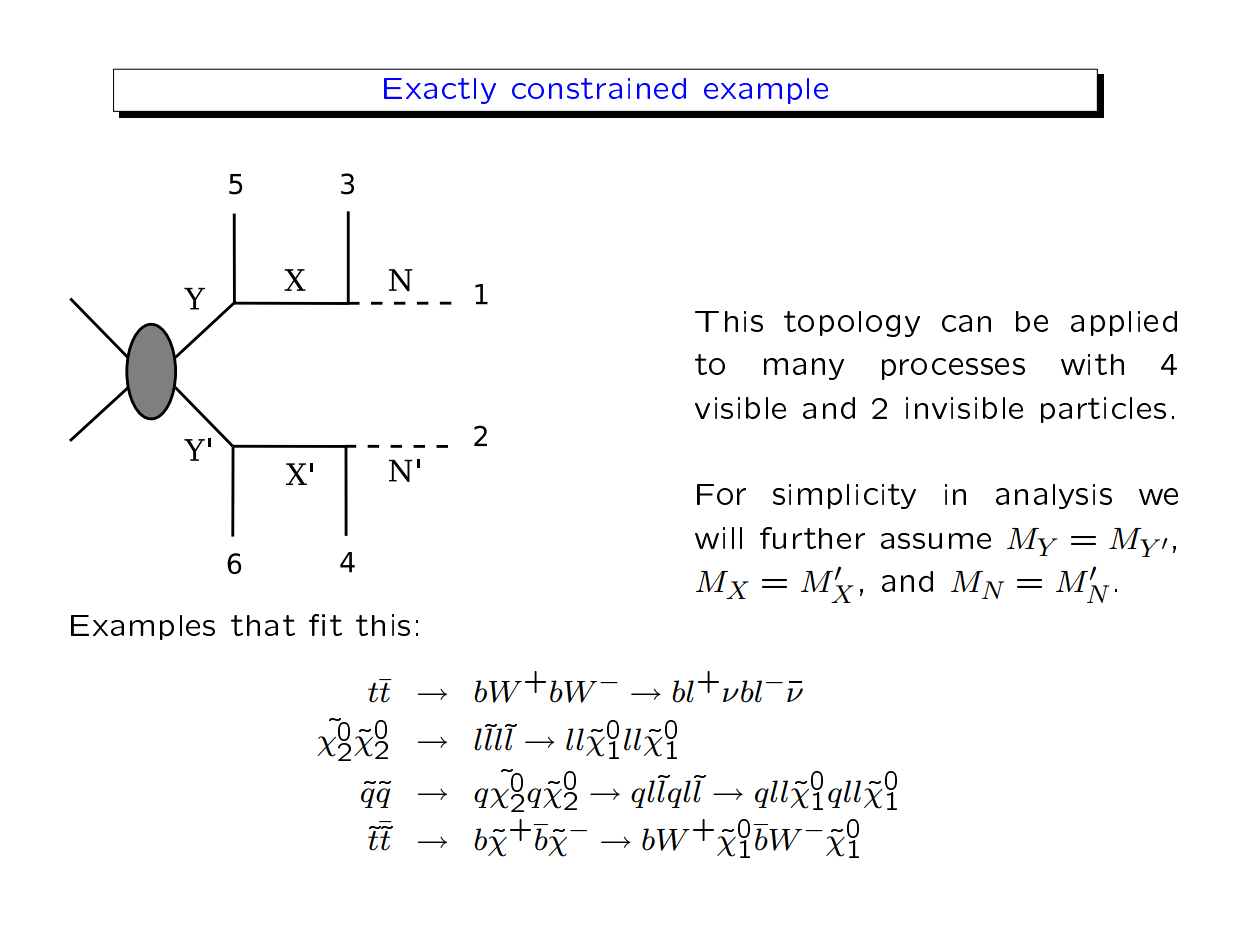 The height and width of the page is (952, 1233). Describe the element at coordinates (953, 369) in the page. I see `processes` at that location.
